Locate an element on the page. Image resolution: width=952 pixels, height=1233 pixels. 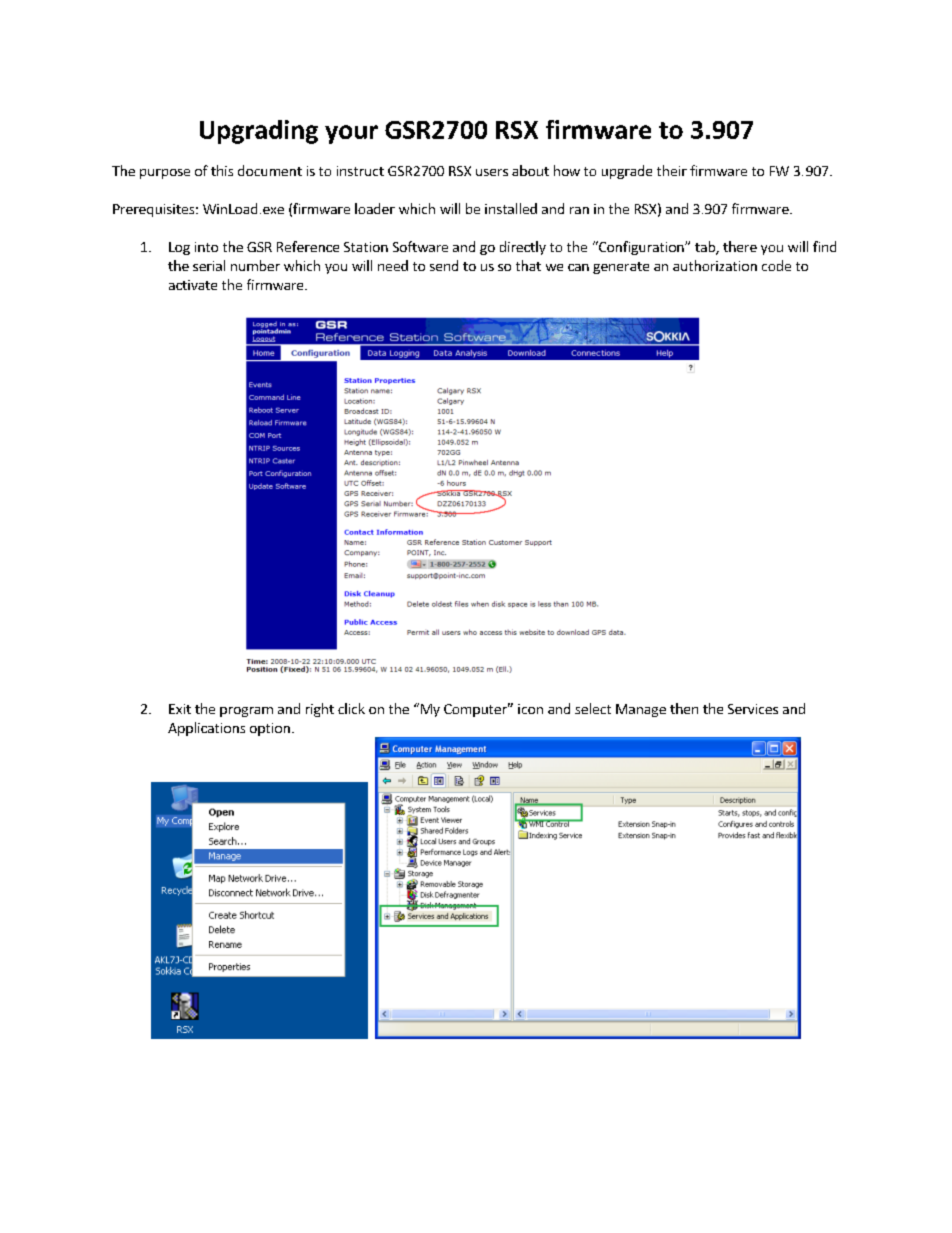
that is located at coordinates (528, 265).
